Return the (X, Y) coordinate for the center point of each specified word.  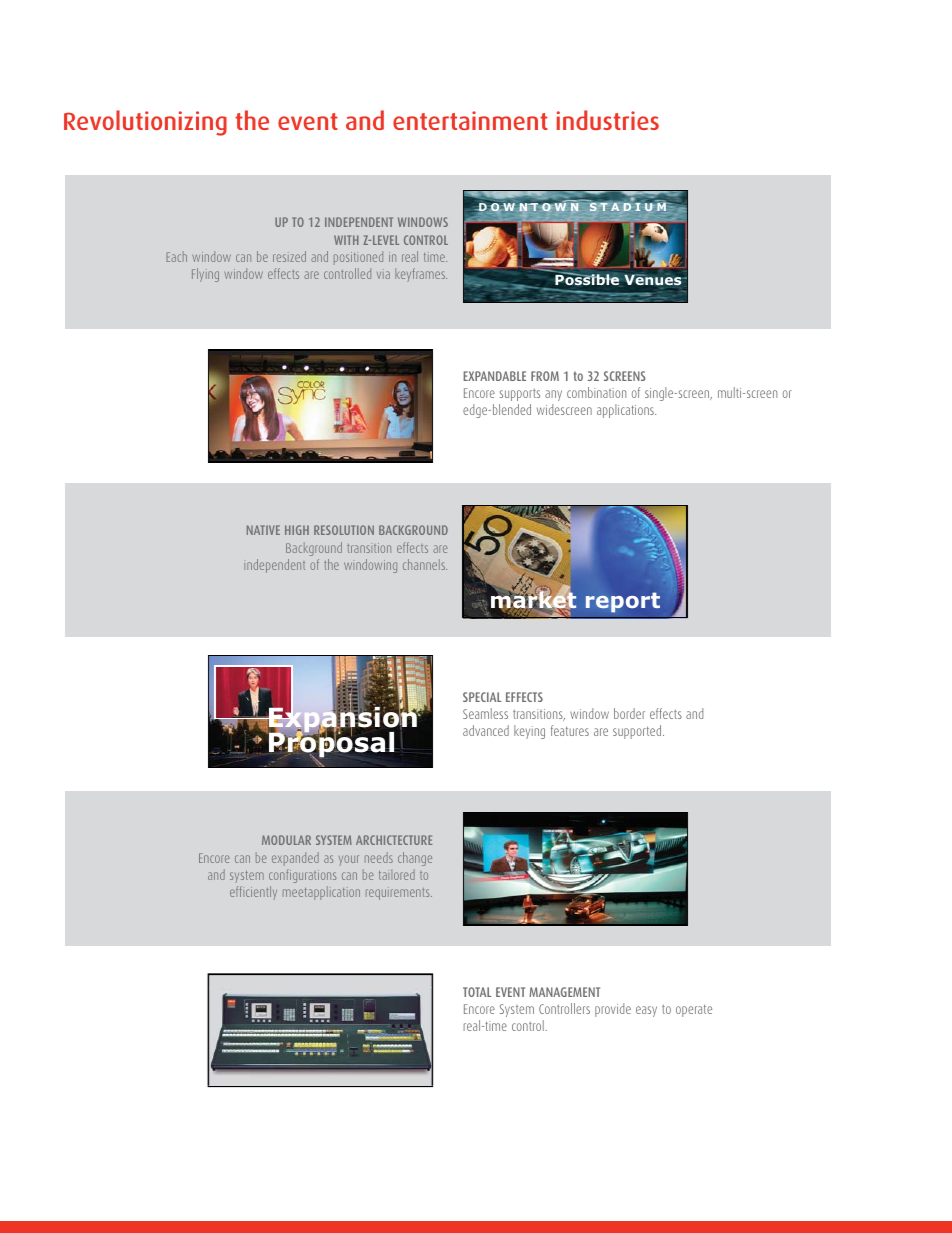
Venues (654, 281)
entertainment (470, 120)
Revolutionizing (145, 123)
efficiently (253, 893)
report (623, 602)
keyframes (421, 275)
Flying (205, 275)
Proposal (330, 745)
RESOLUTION (344, 530)
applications (626, 411)
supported (638, 732)
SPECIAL (482, 697)
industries (608, 120)
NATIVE (263, 530)
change (415, 859)
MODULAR (286, 840)
